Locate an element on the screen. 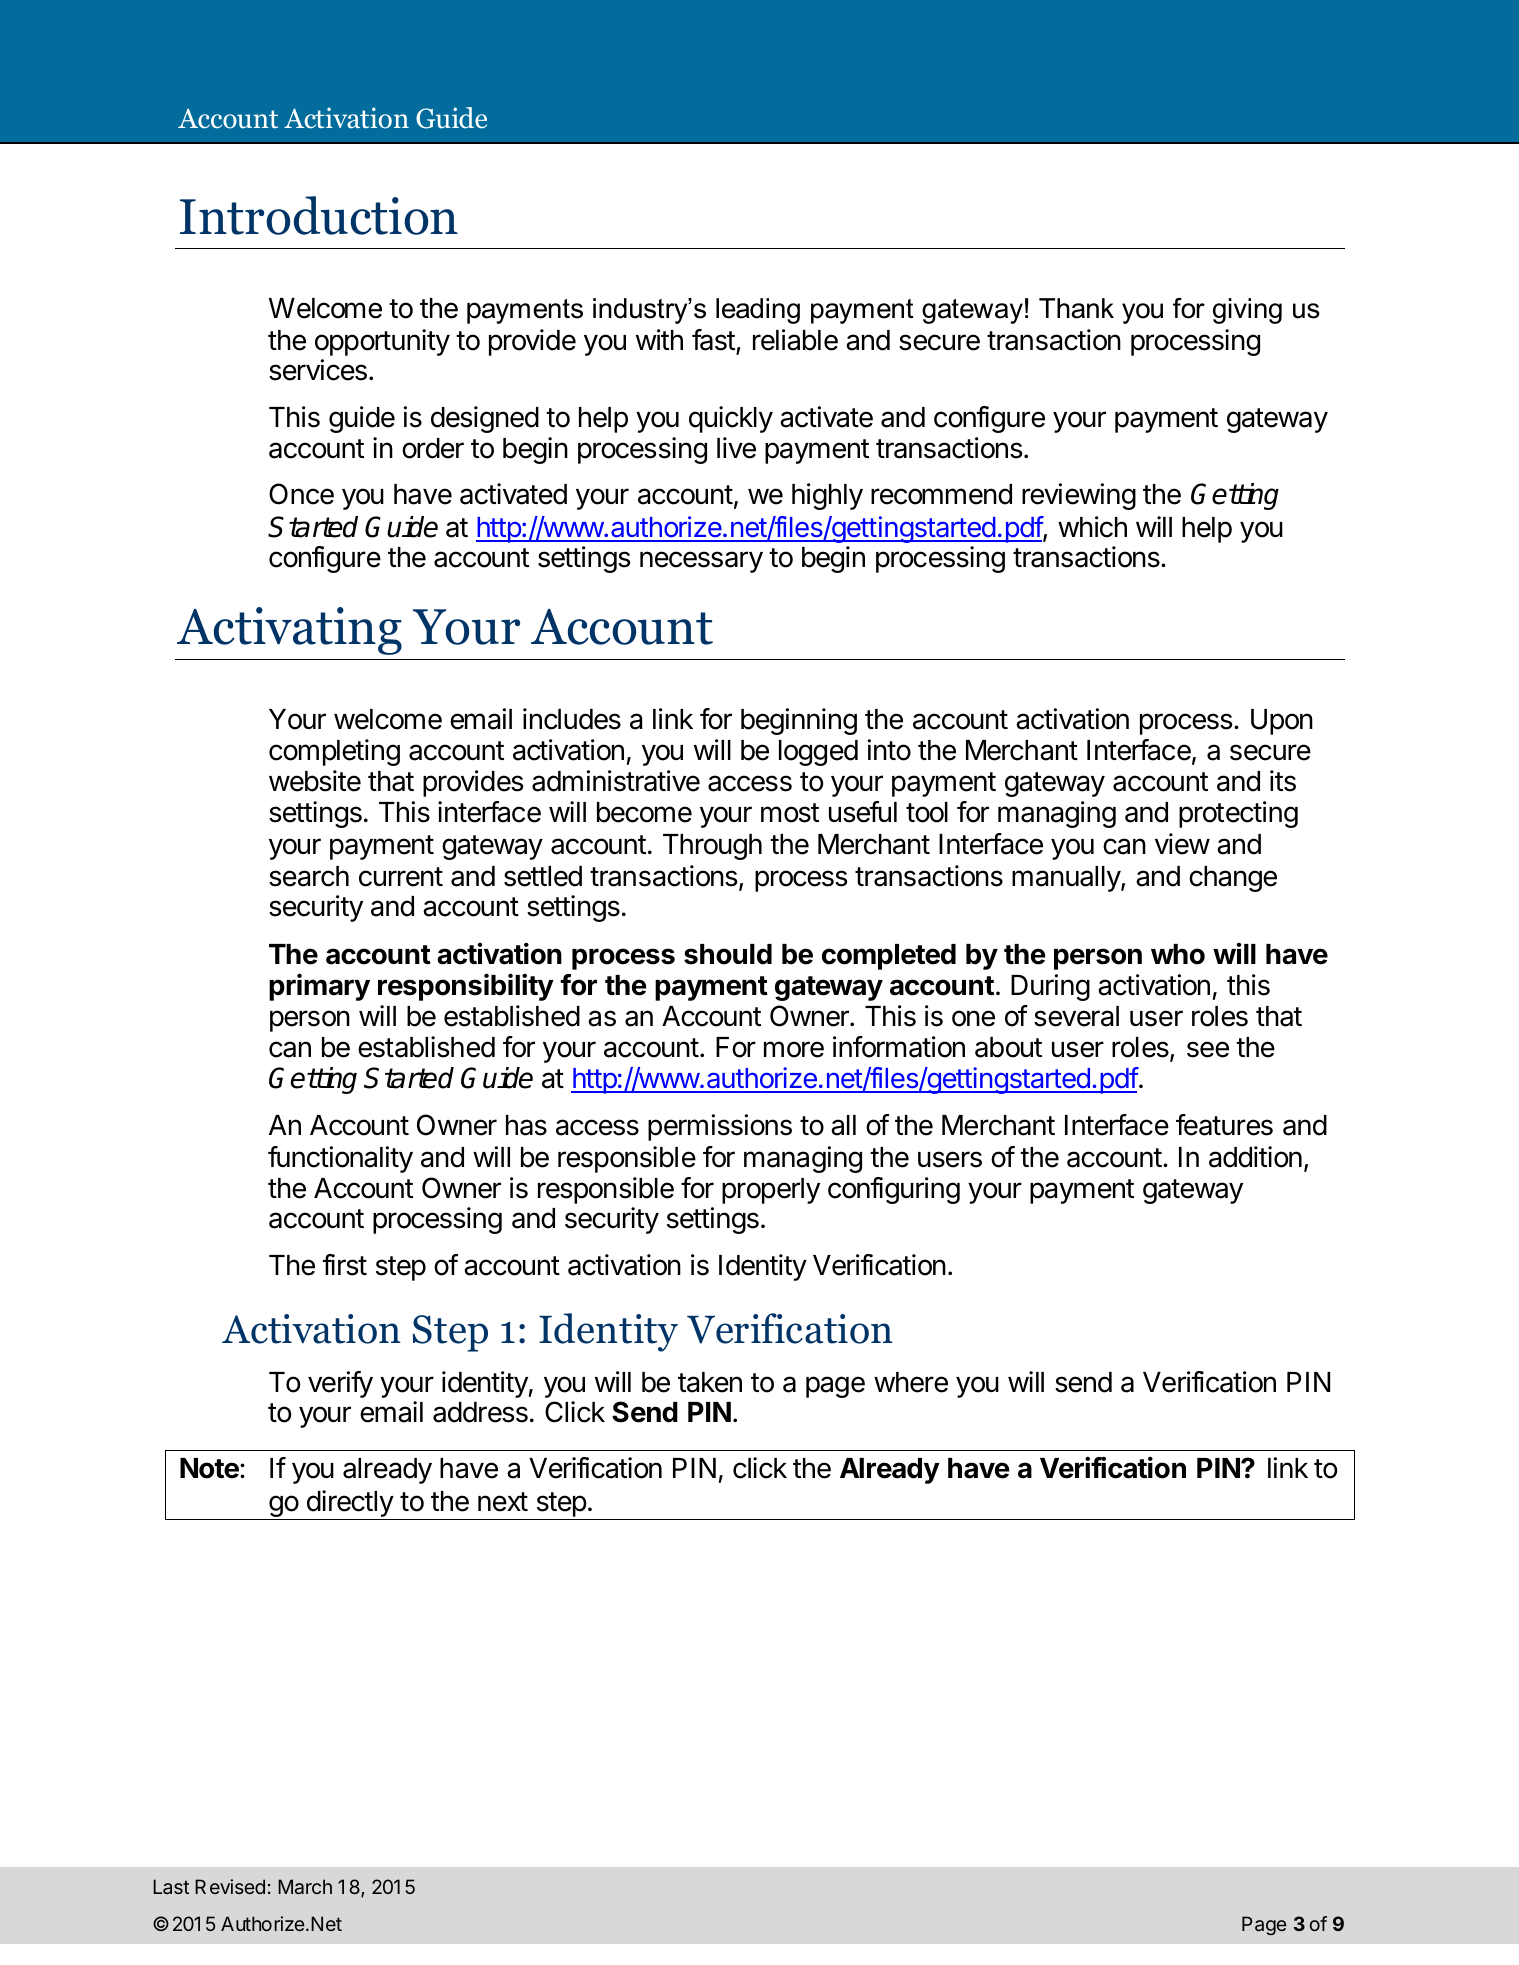 The height and width of the screenshot is (1965, 1519). next is located at coordinates (503, 1502).
